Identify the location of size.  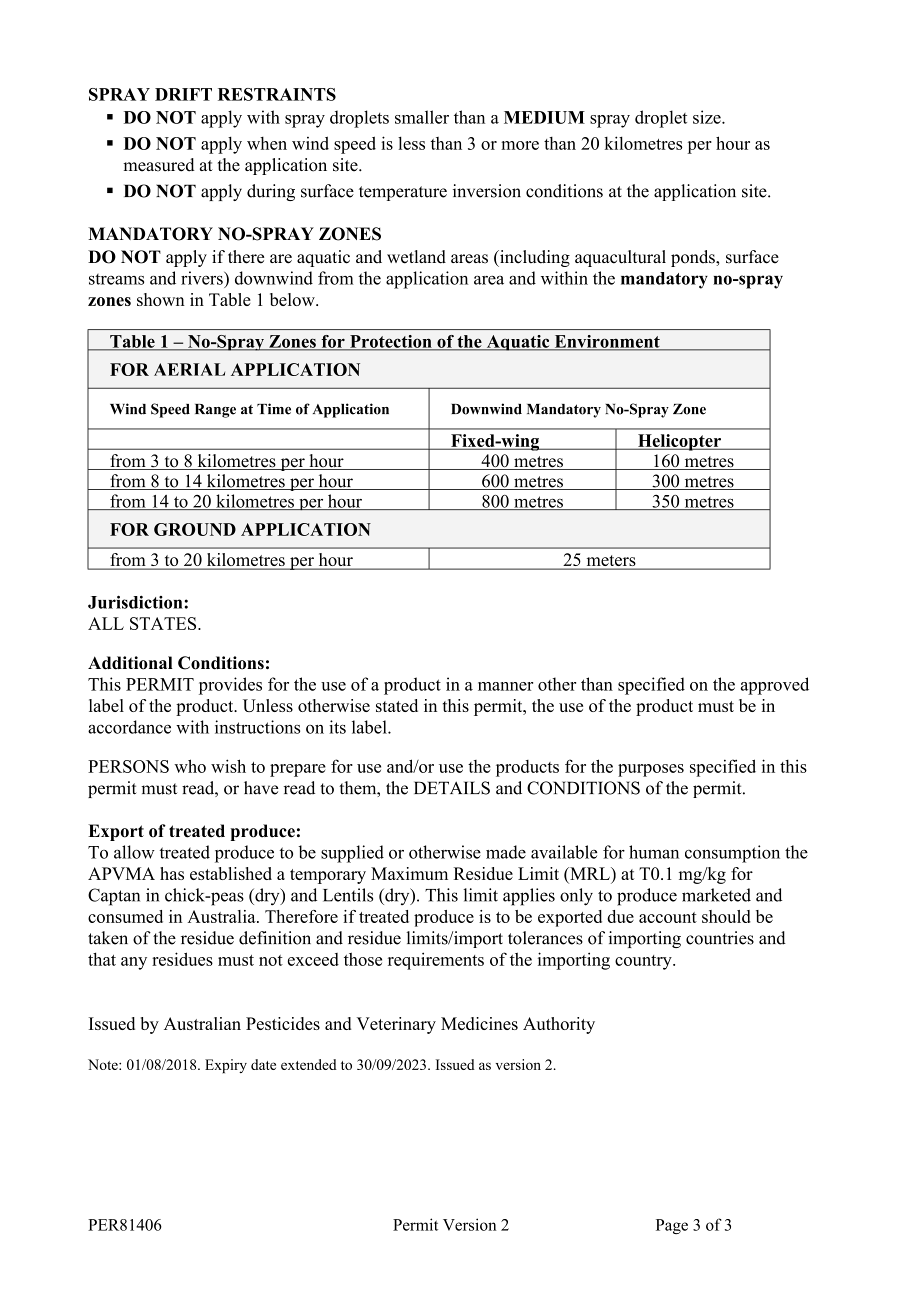
(708, 117).
